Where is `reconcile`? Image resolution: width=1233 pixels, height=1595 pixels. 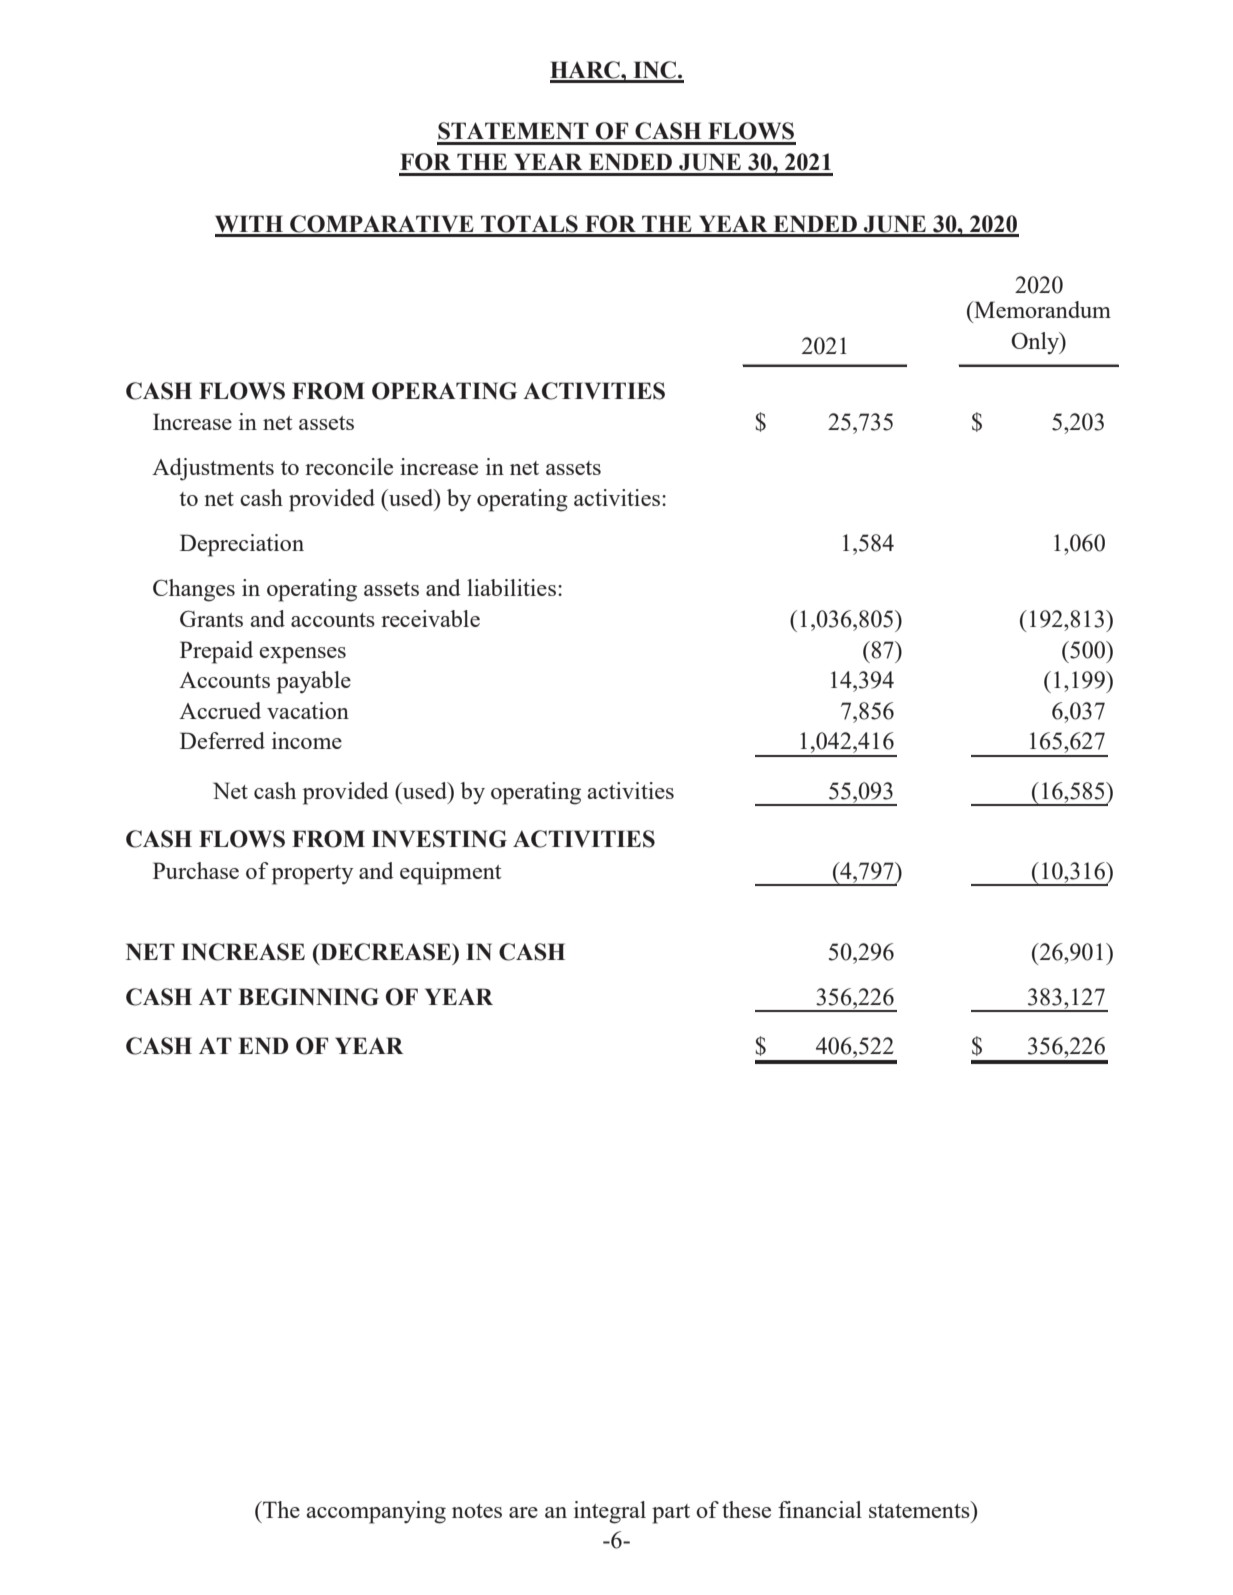 reconcile is located at coordinates (349, 466).
